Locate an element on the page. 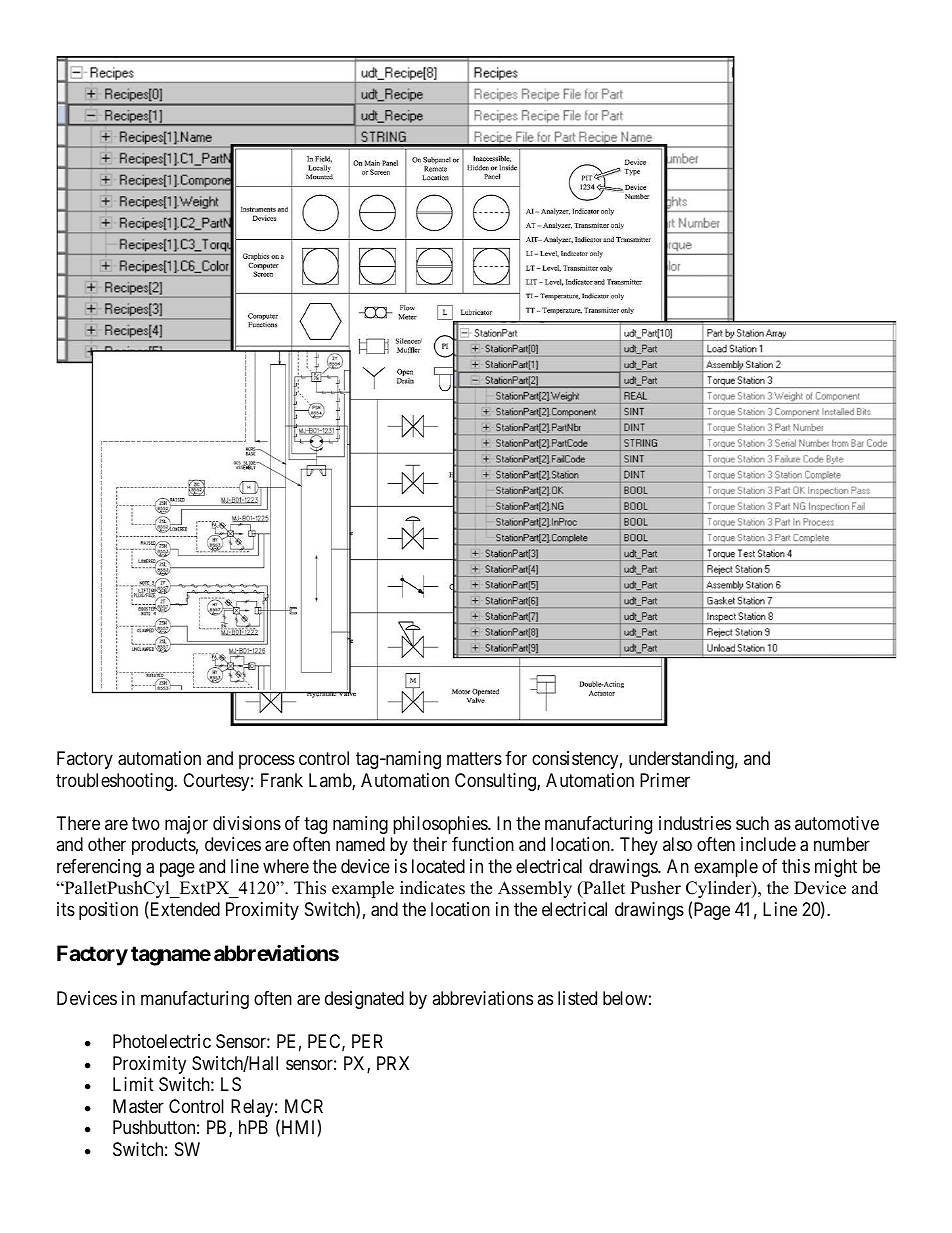 The height and width of the page is (1233, 952). designated is located at coordinates (364, 1000).
